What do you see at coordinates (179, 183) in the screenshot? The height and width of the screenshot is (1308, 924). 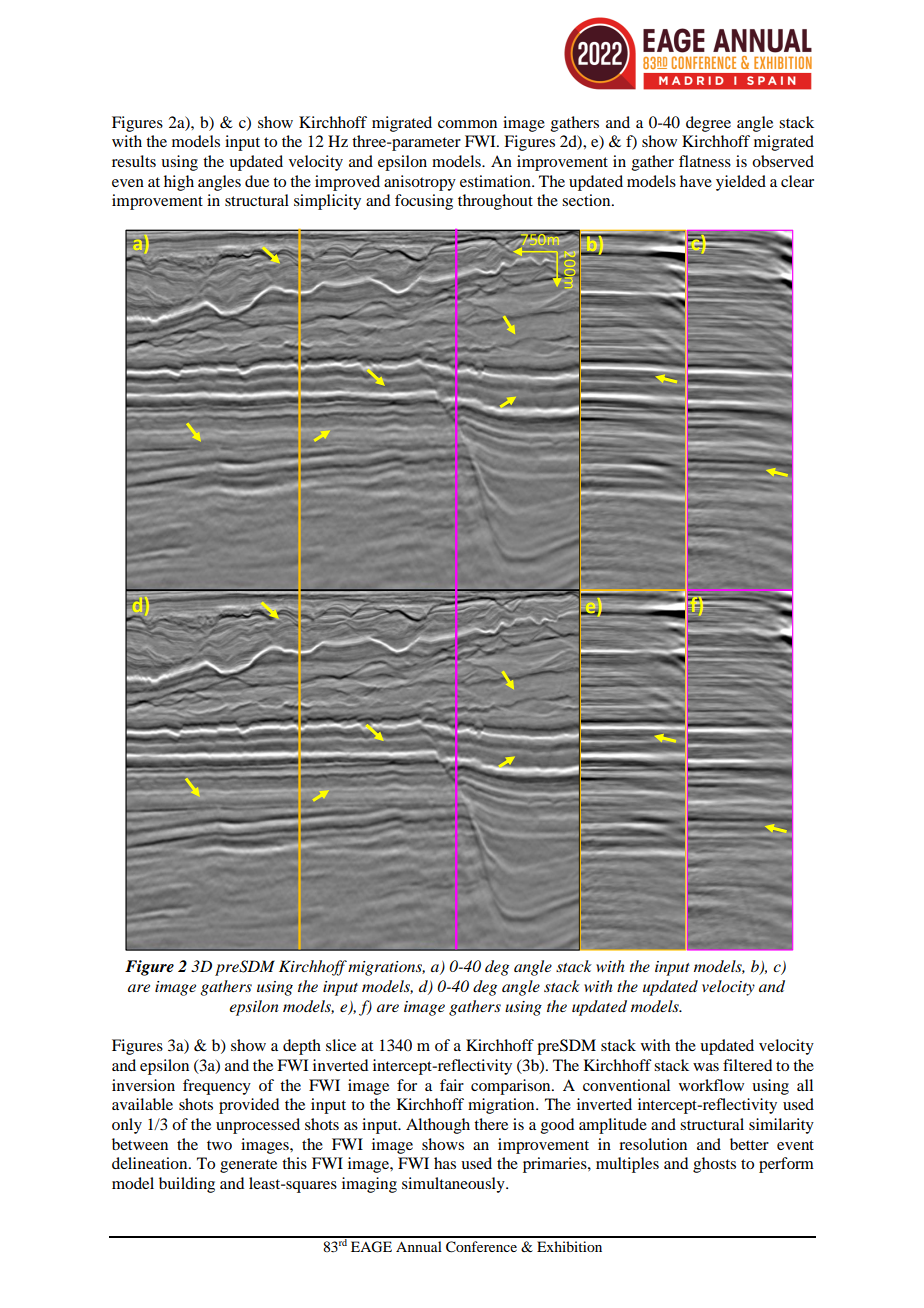 I see `high` at bounding box center [179, 183].
